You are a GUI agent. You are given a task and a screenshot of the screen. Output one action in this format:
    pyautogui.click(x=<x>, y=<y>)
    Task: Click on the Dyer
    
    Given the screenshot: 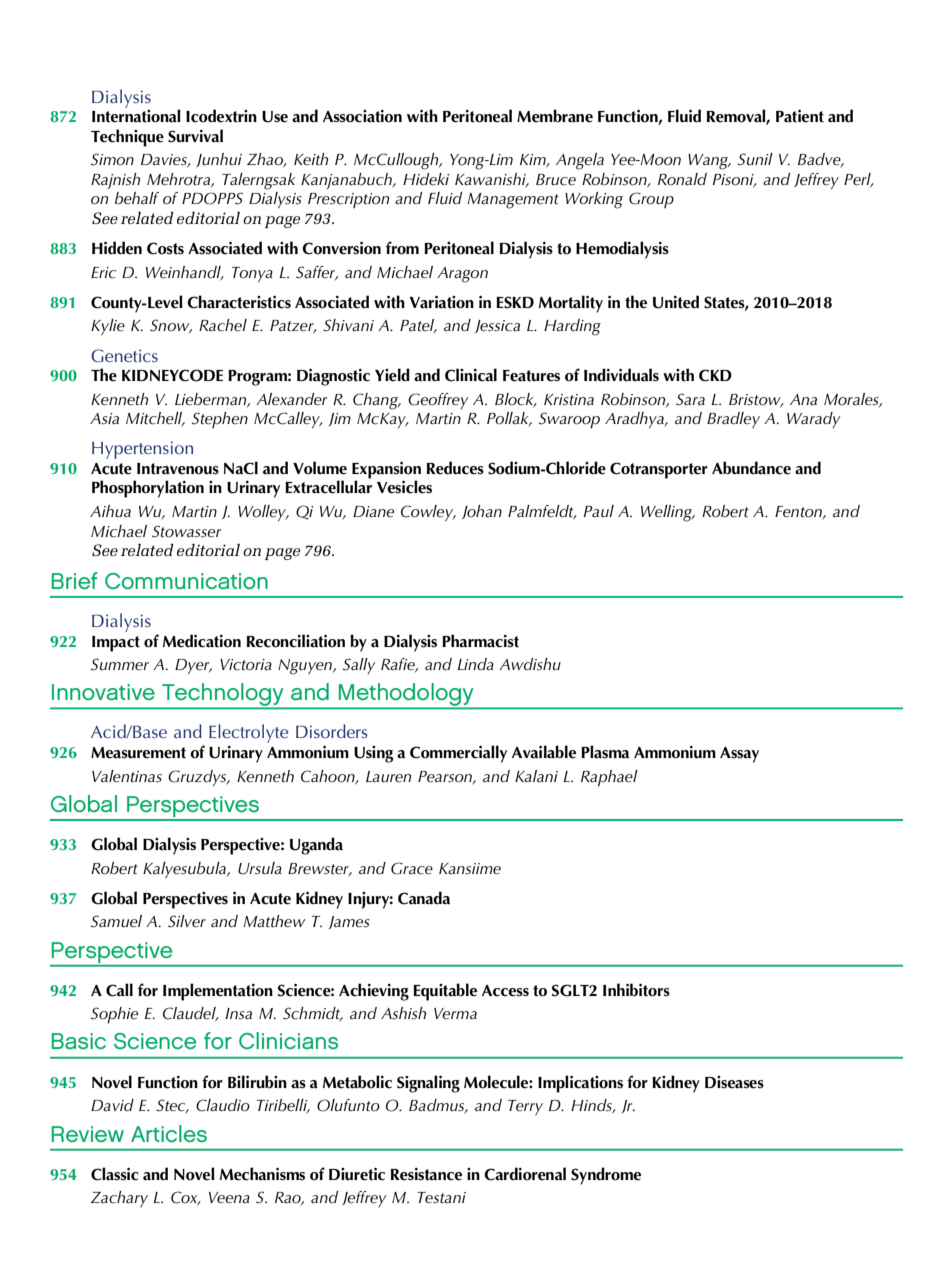 What is the action you would take?
    pyautogui.click(x=193, y=666)
